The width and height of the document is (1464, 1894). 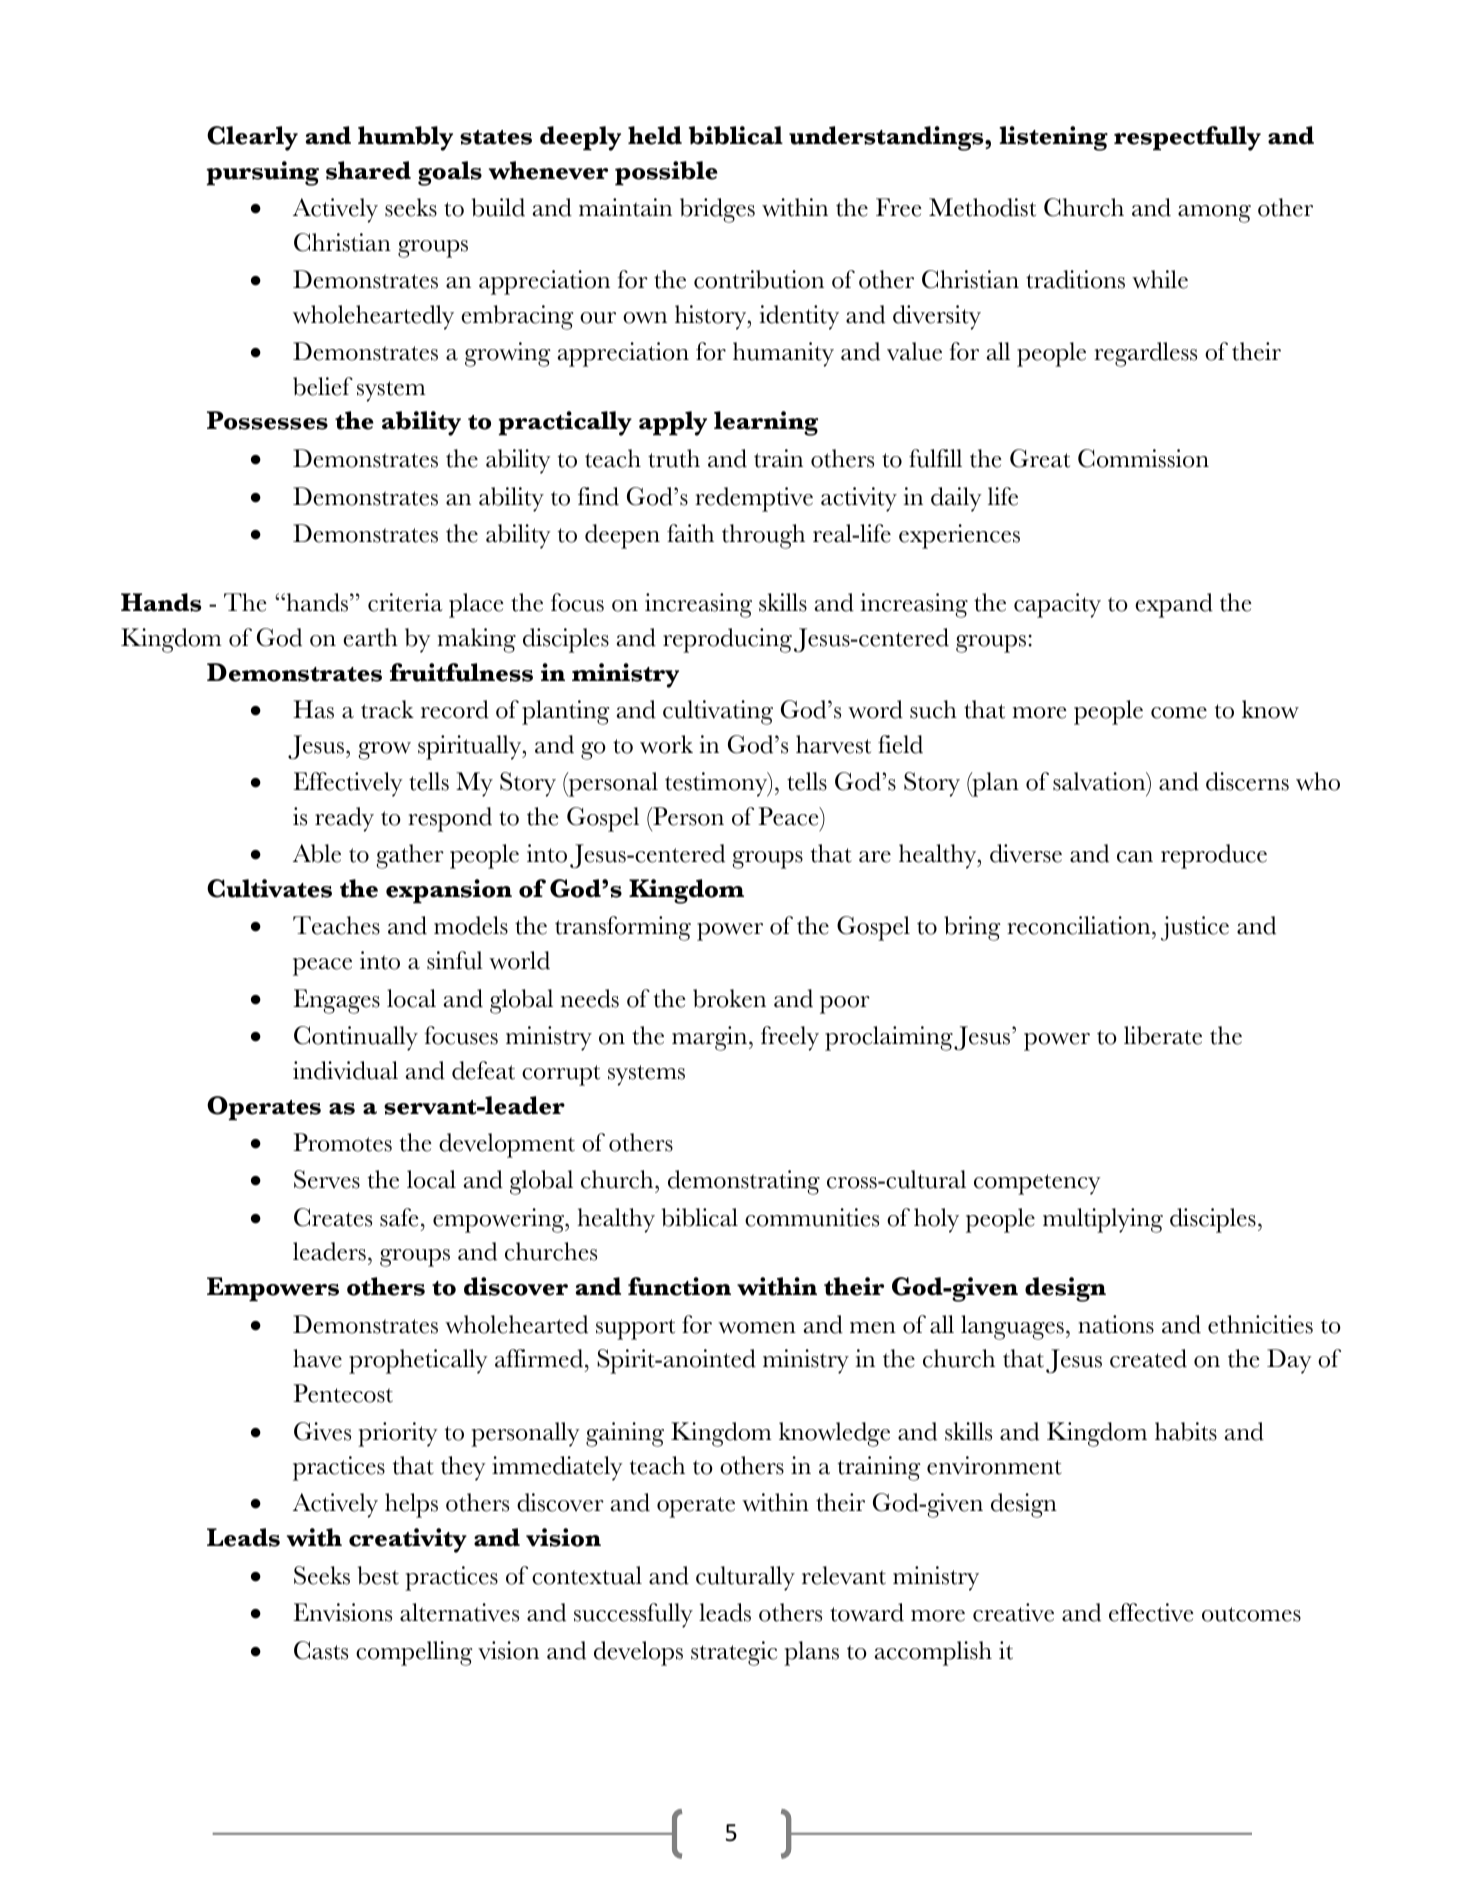 What do you see at coordinates (727, 640) in the document?
I see `reproducing` at bounding box center [727, 640].
